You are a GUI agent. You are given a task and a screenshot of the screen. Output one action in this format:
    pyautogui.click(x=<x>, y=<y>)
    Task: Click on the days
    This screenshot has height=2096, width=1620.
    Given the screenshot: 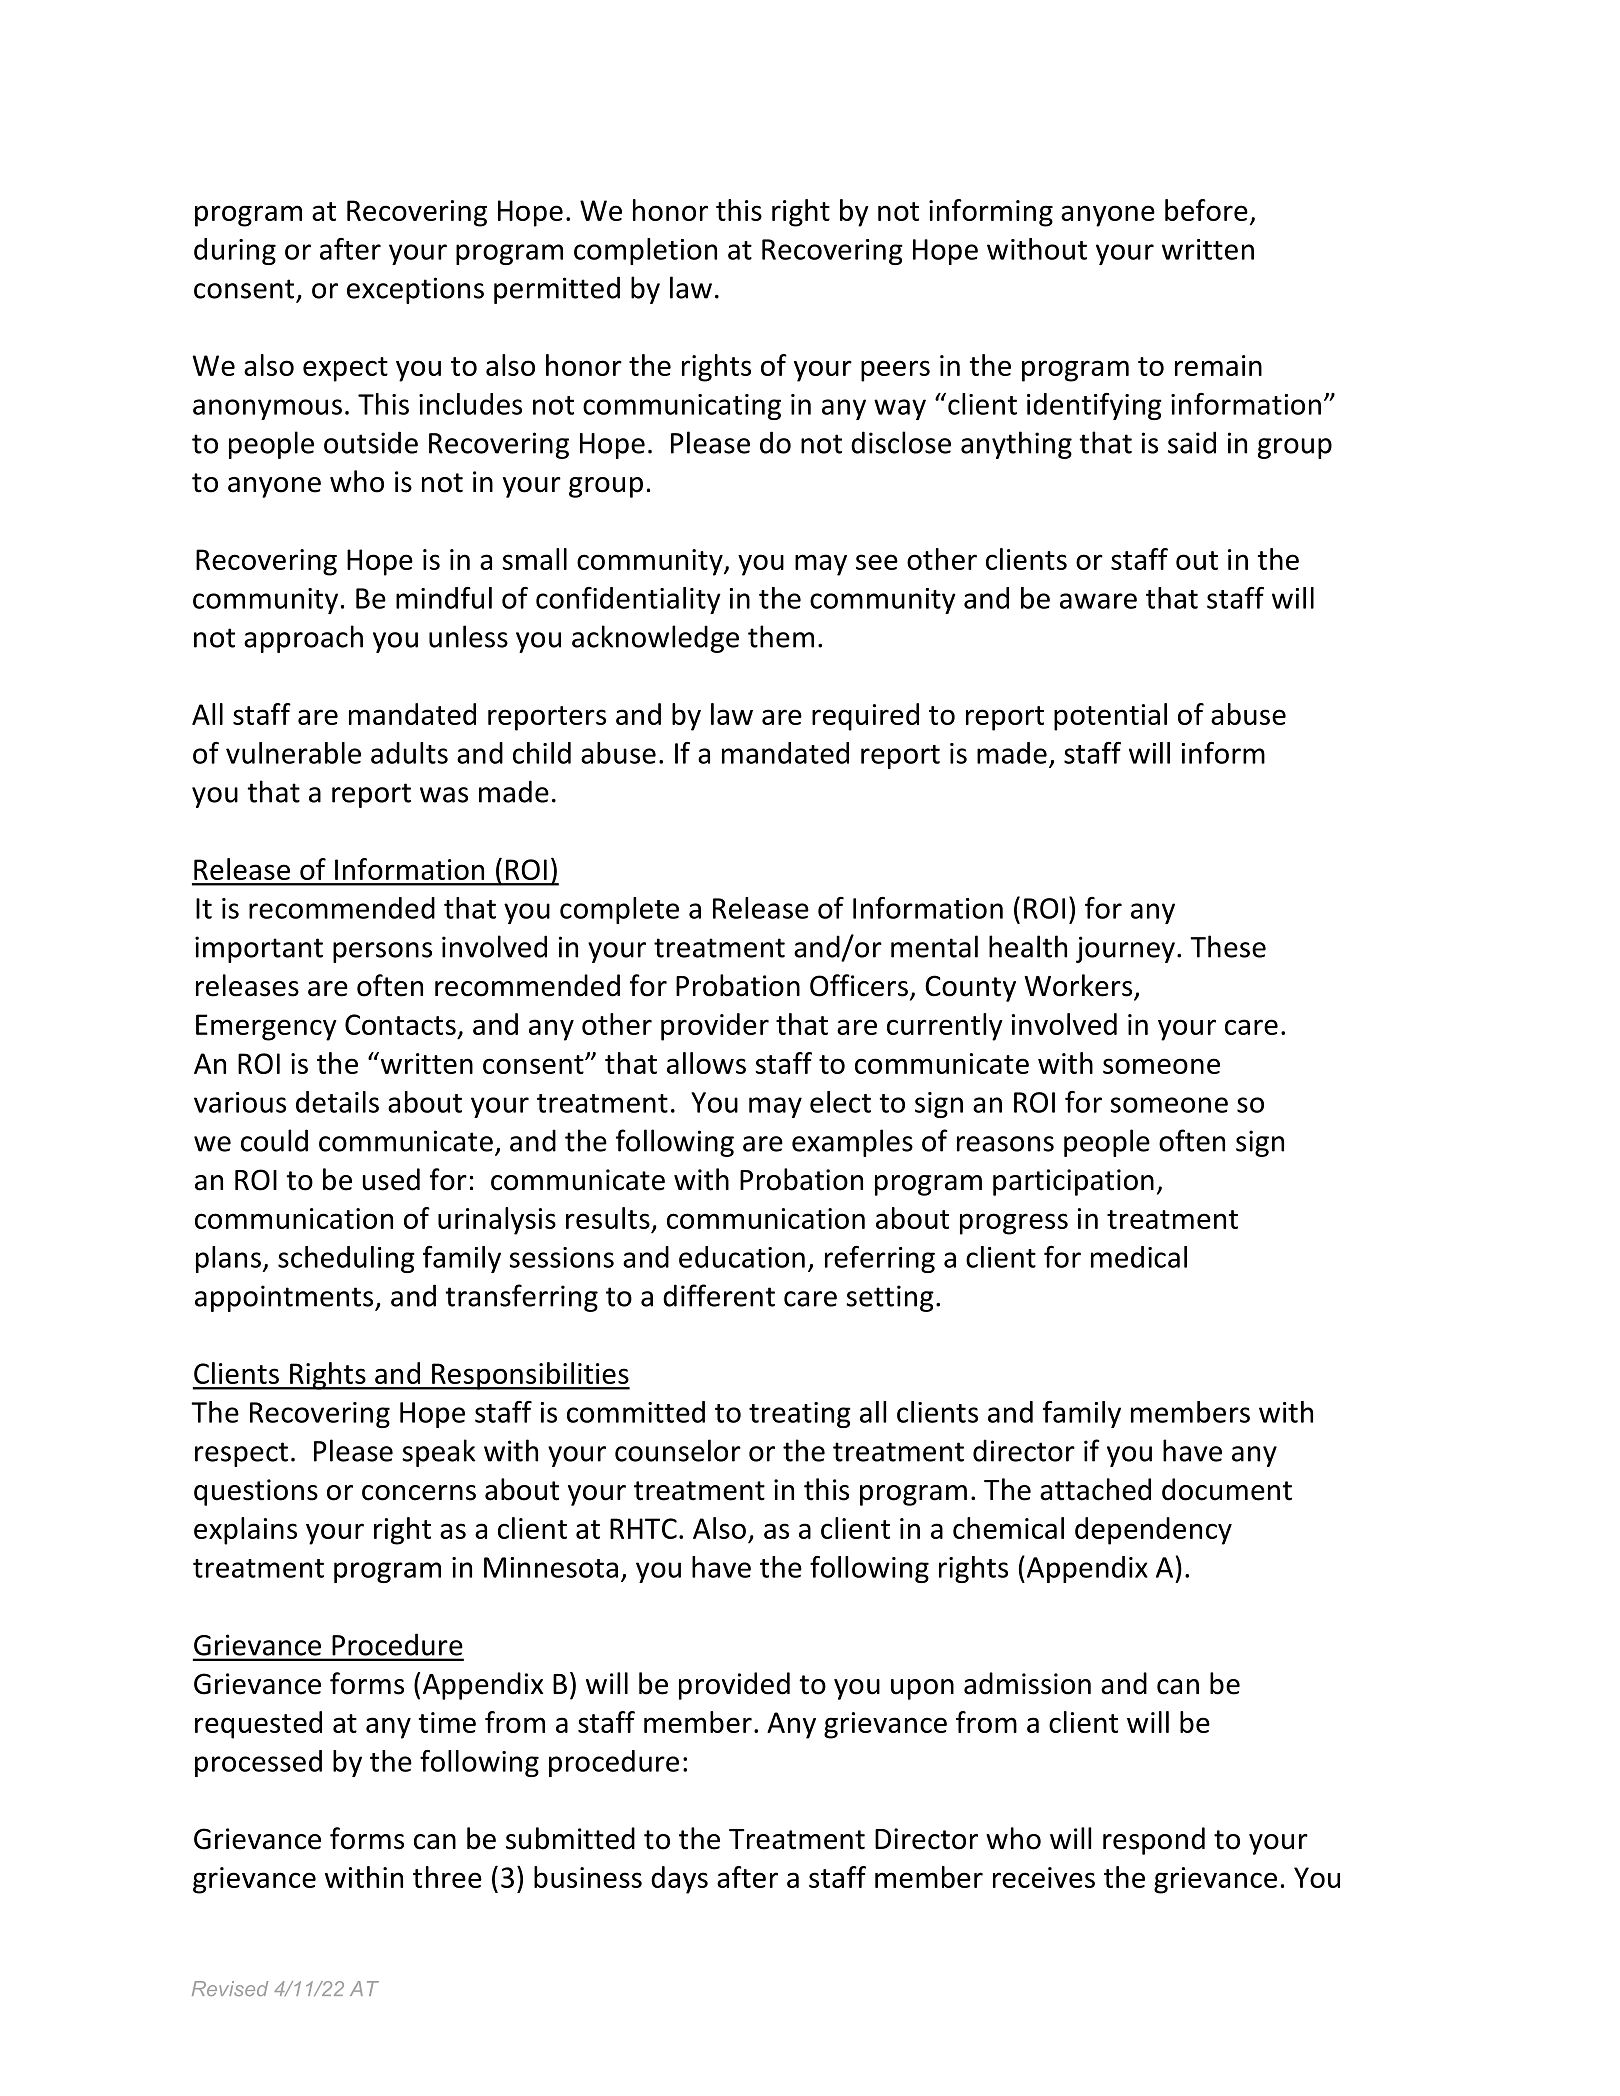 What is the action you would take?
    pyautogui.click(x=679, y=1880)
